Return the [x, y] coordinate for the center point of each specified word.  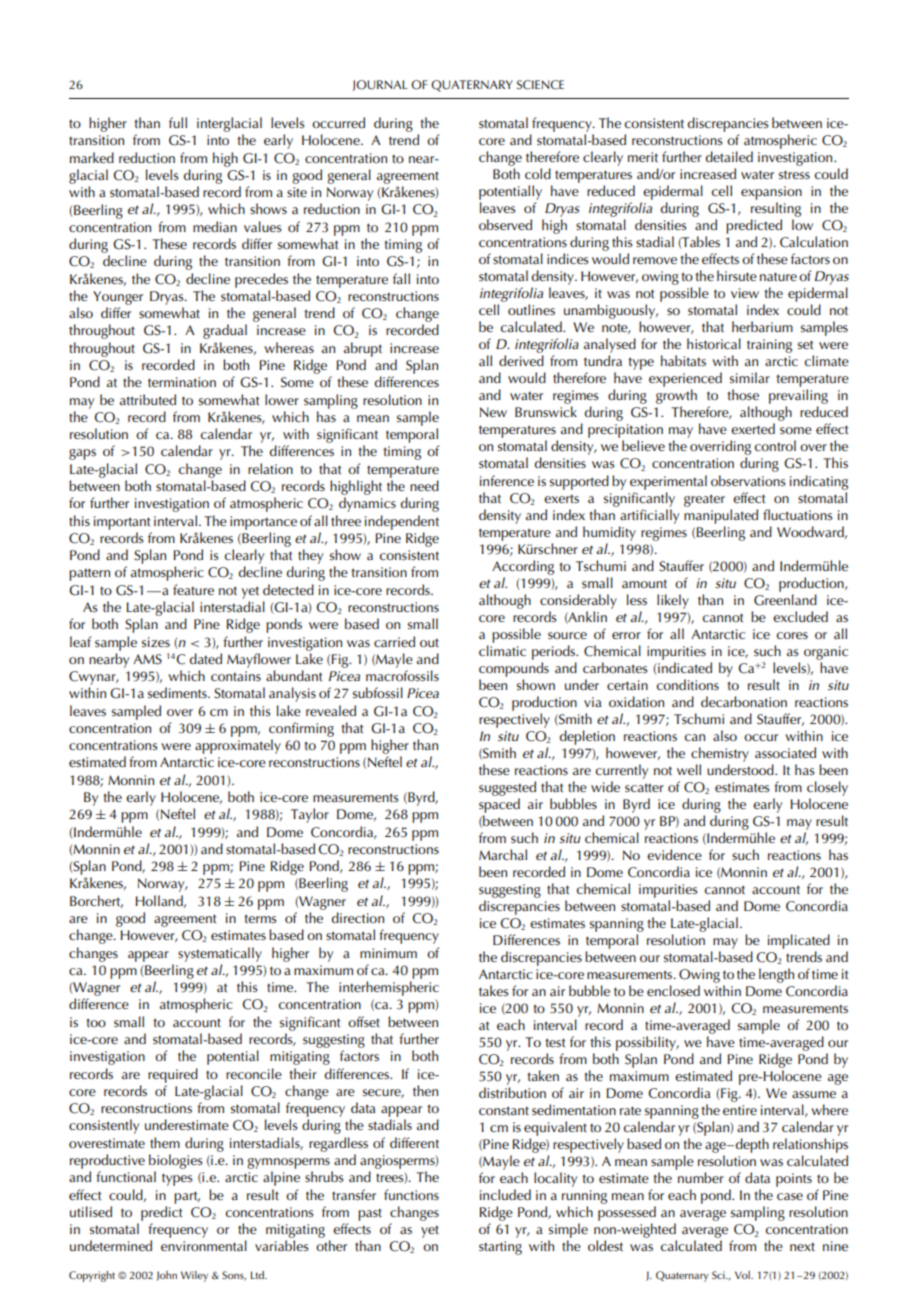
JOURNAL [380, 85]
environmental [204, 1245]
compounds [514, 669]
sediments [178, 692]
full [178, 122]
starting [500, 1248]
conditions [688, 684]
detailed [729, 156]
